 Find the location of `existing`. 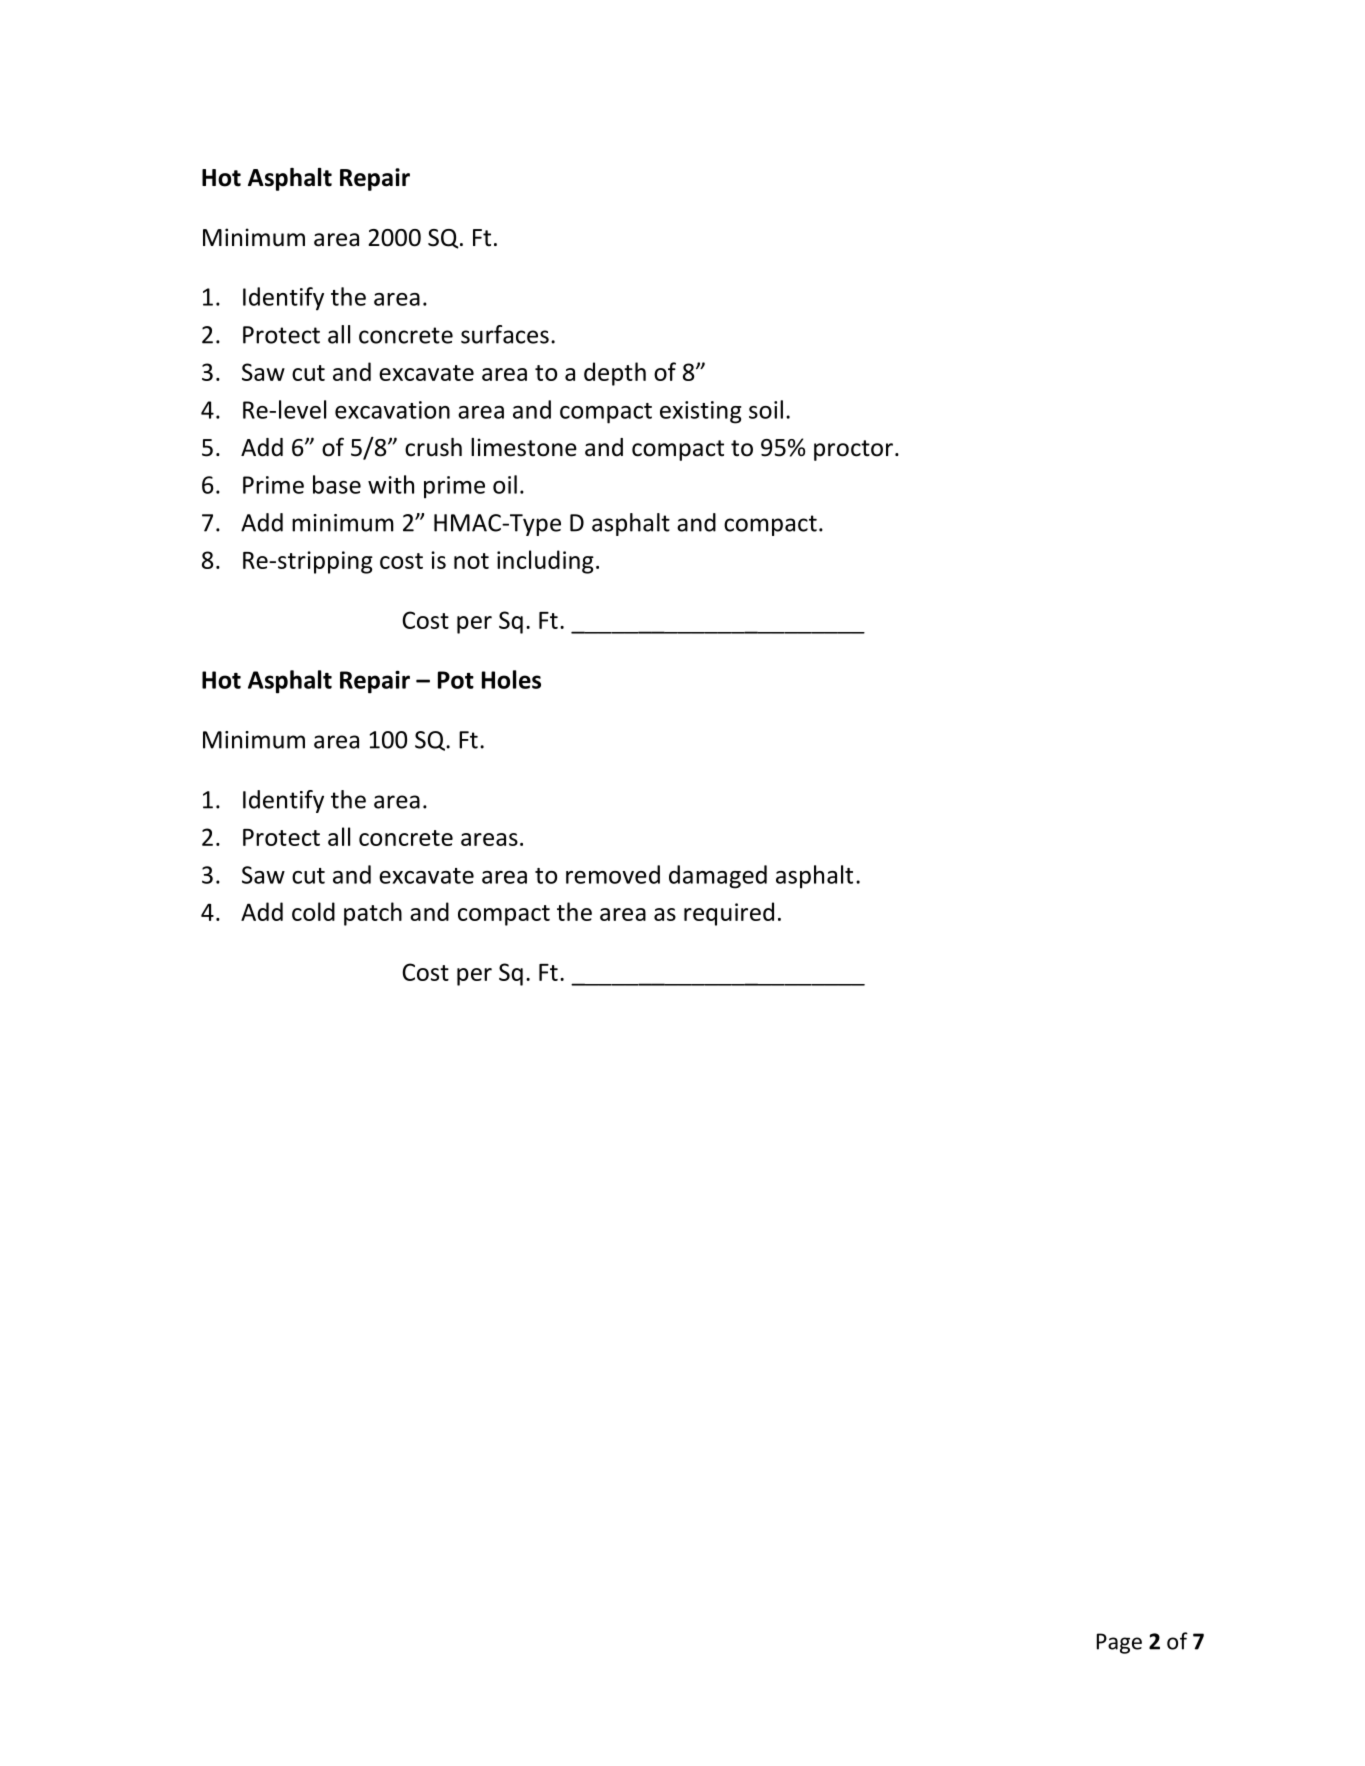

existing is located at coordinates (701, 412).
